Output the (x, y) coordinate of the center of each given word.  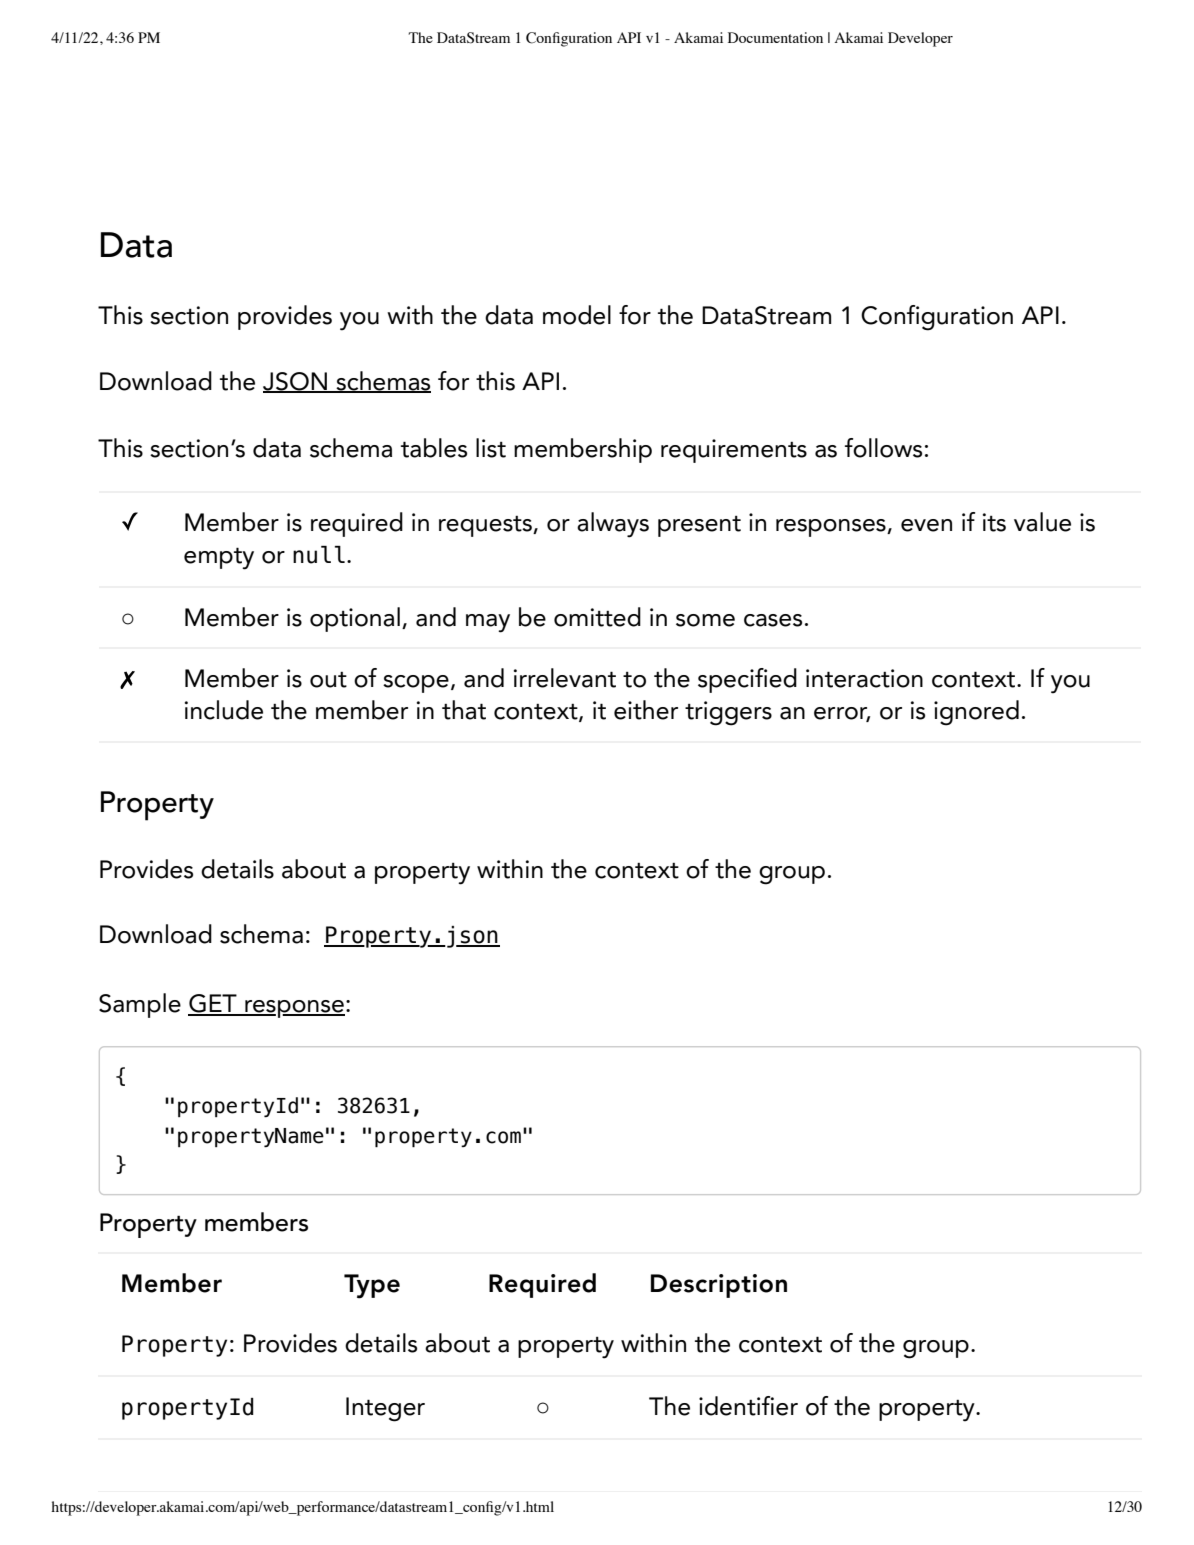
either (646, 710)
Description (719, 1286)
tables (434, 448)
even (926, 525)
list (491, 448)
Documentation (775, 37)
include (224, 710)
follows (883, 448)
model (577, 315)
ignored (976, 713)
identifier (748, 1406)
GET (213, 1004)
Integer (385, 1409)
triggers (728, 713)
